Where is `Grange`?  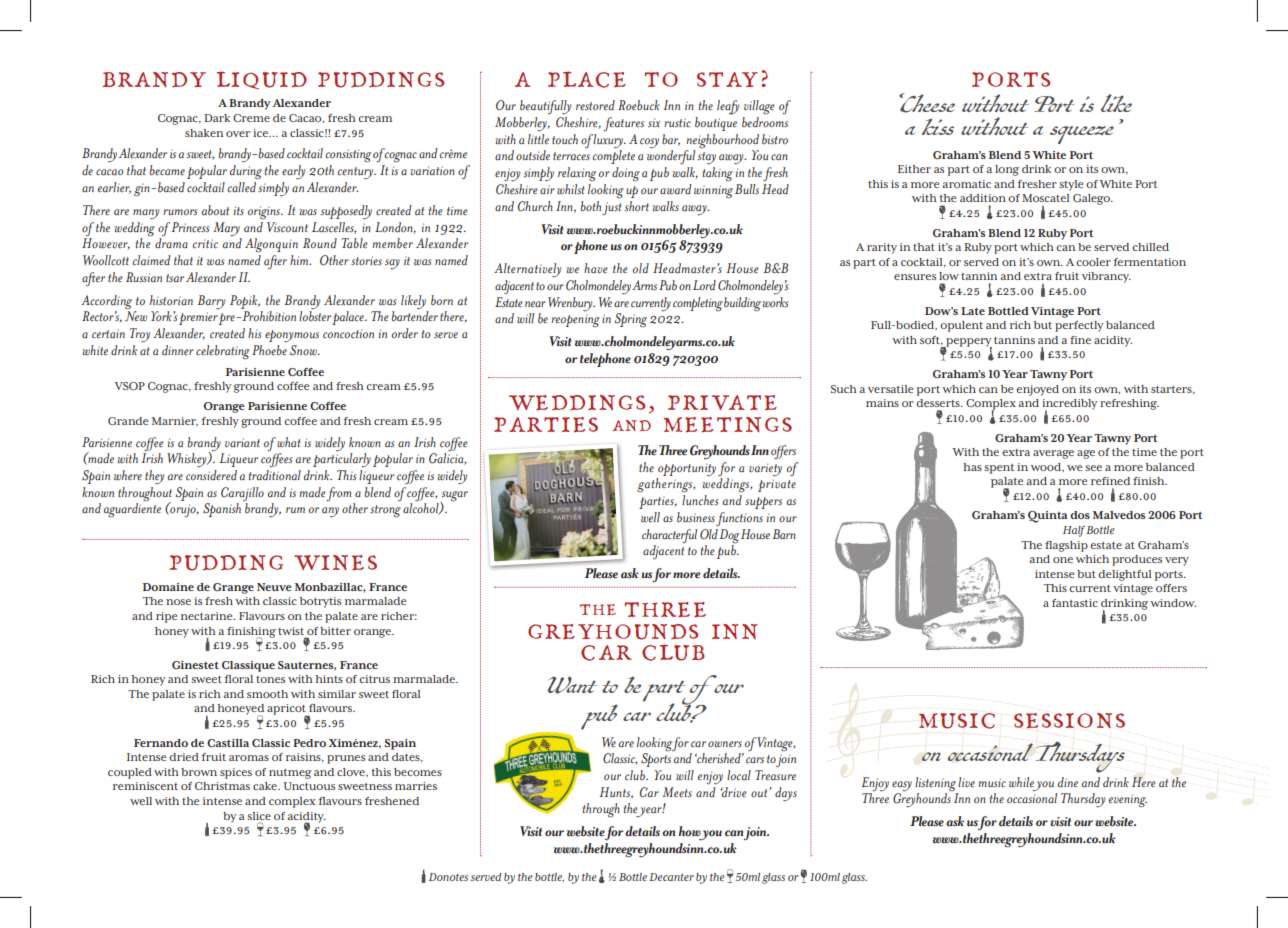
Grange is located at coordinates (233, 588).
